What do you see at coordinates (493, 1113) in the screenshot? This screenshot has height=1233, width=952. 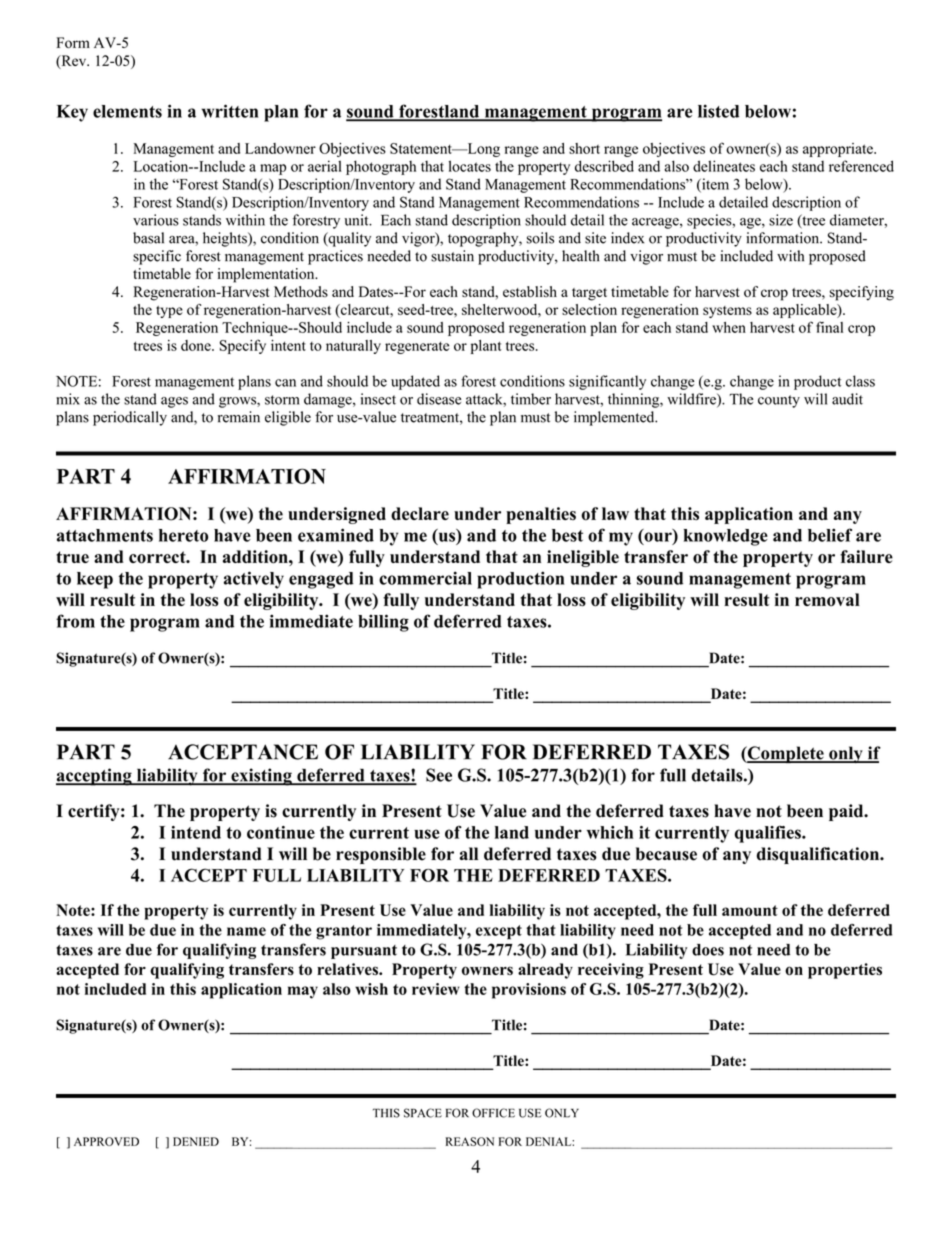 I see `OFFICE` at bounding box center [493, 1113].
